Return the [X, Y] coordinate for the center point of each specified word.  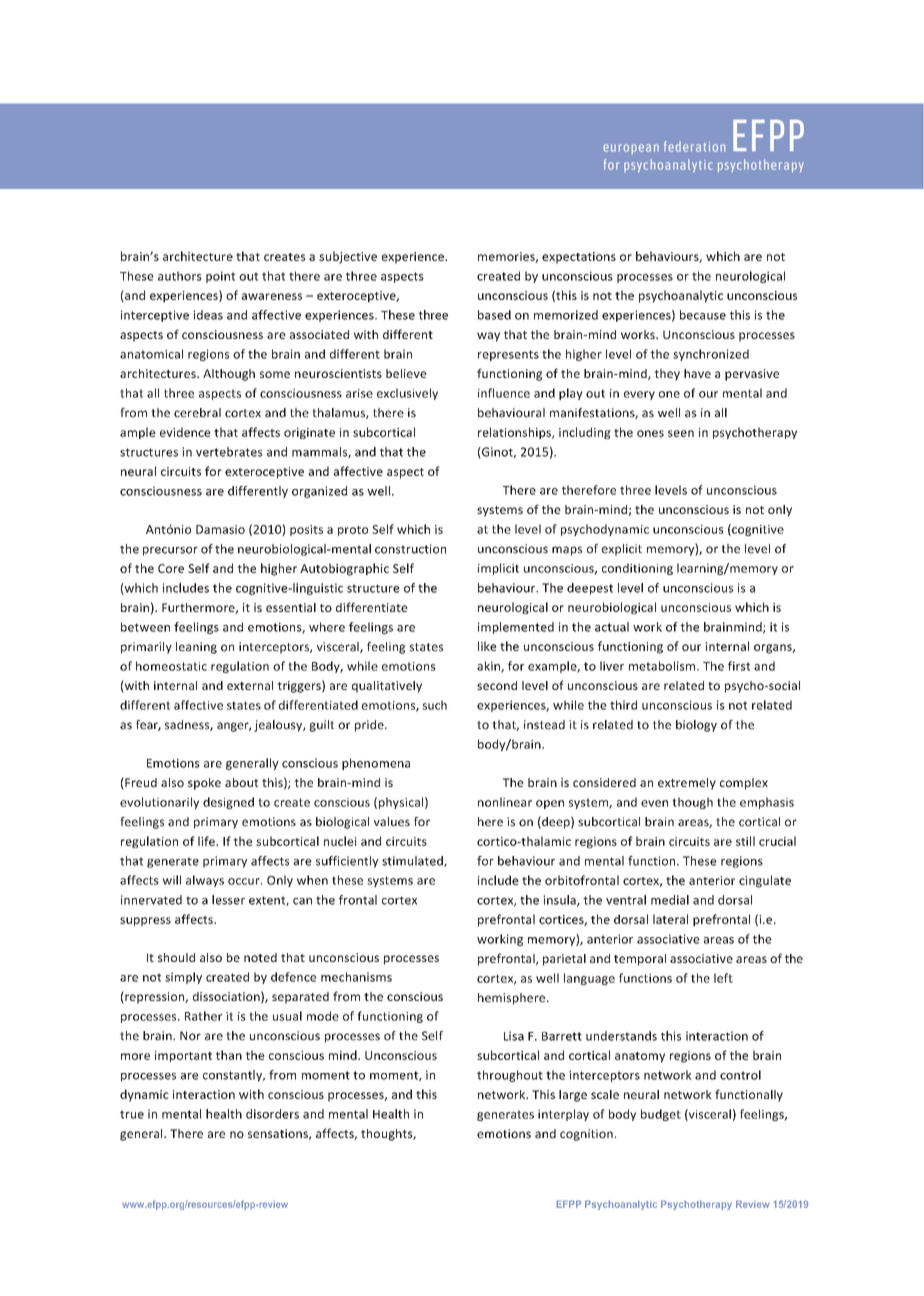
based [494, 315]
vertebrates [229, 452]
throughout [510, 1076]
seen [681, 433]
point [220, 277]
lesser [228, 900]
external [250, 685]
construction [410, 549]
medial [670, 900]
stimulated [413, 861]
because [703, 315]
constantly [234, 1076]
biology [696, 726]
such [434, 705]
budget [661, 1115]
